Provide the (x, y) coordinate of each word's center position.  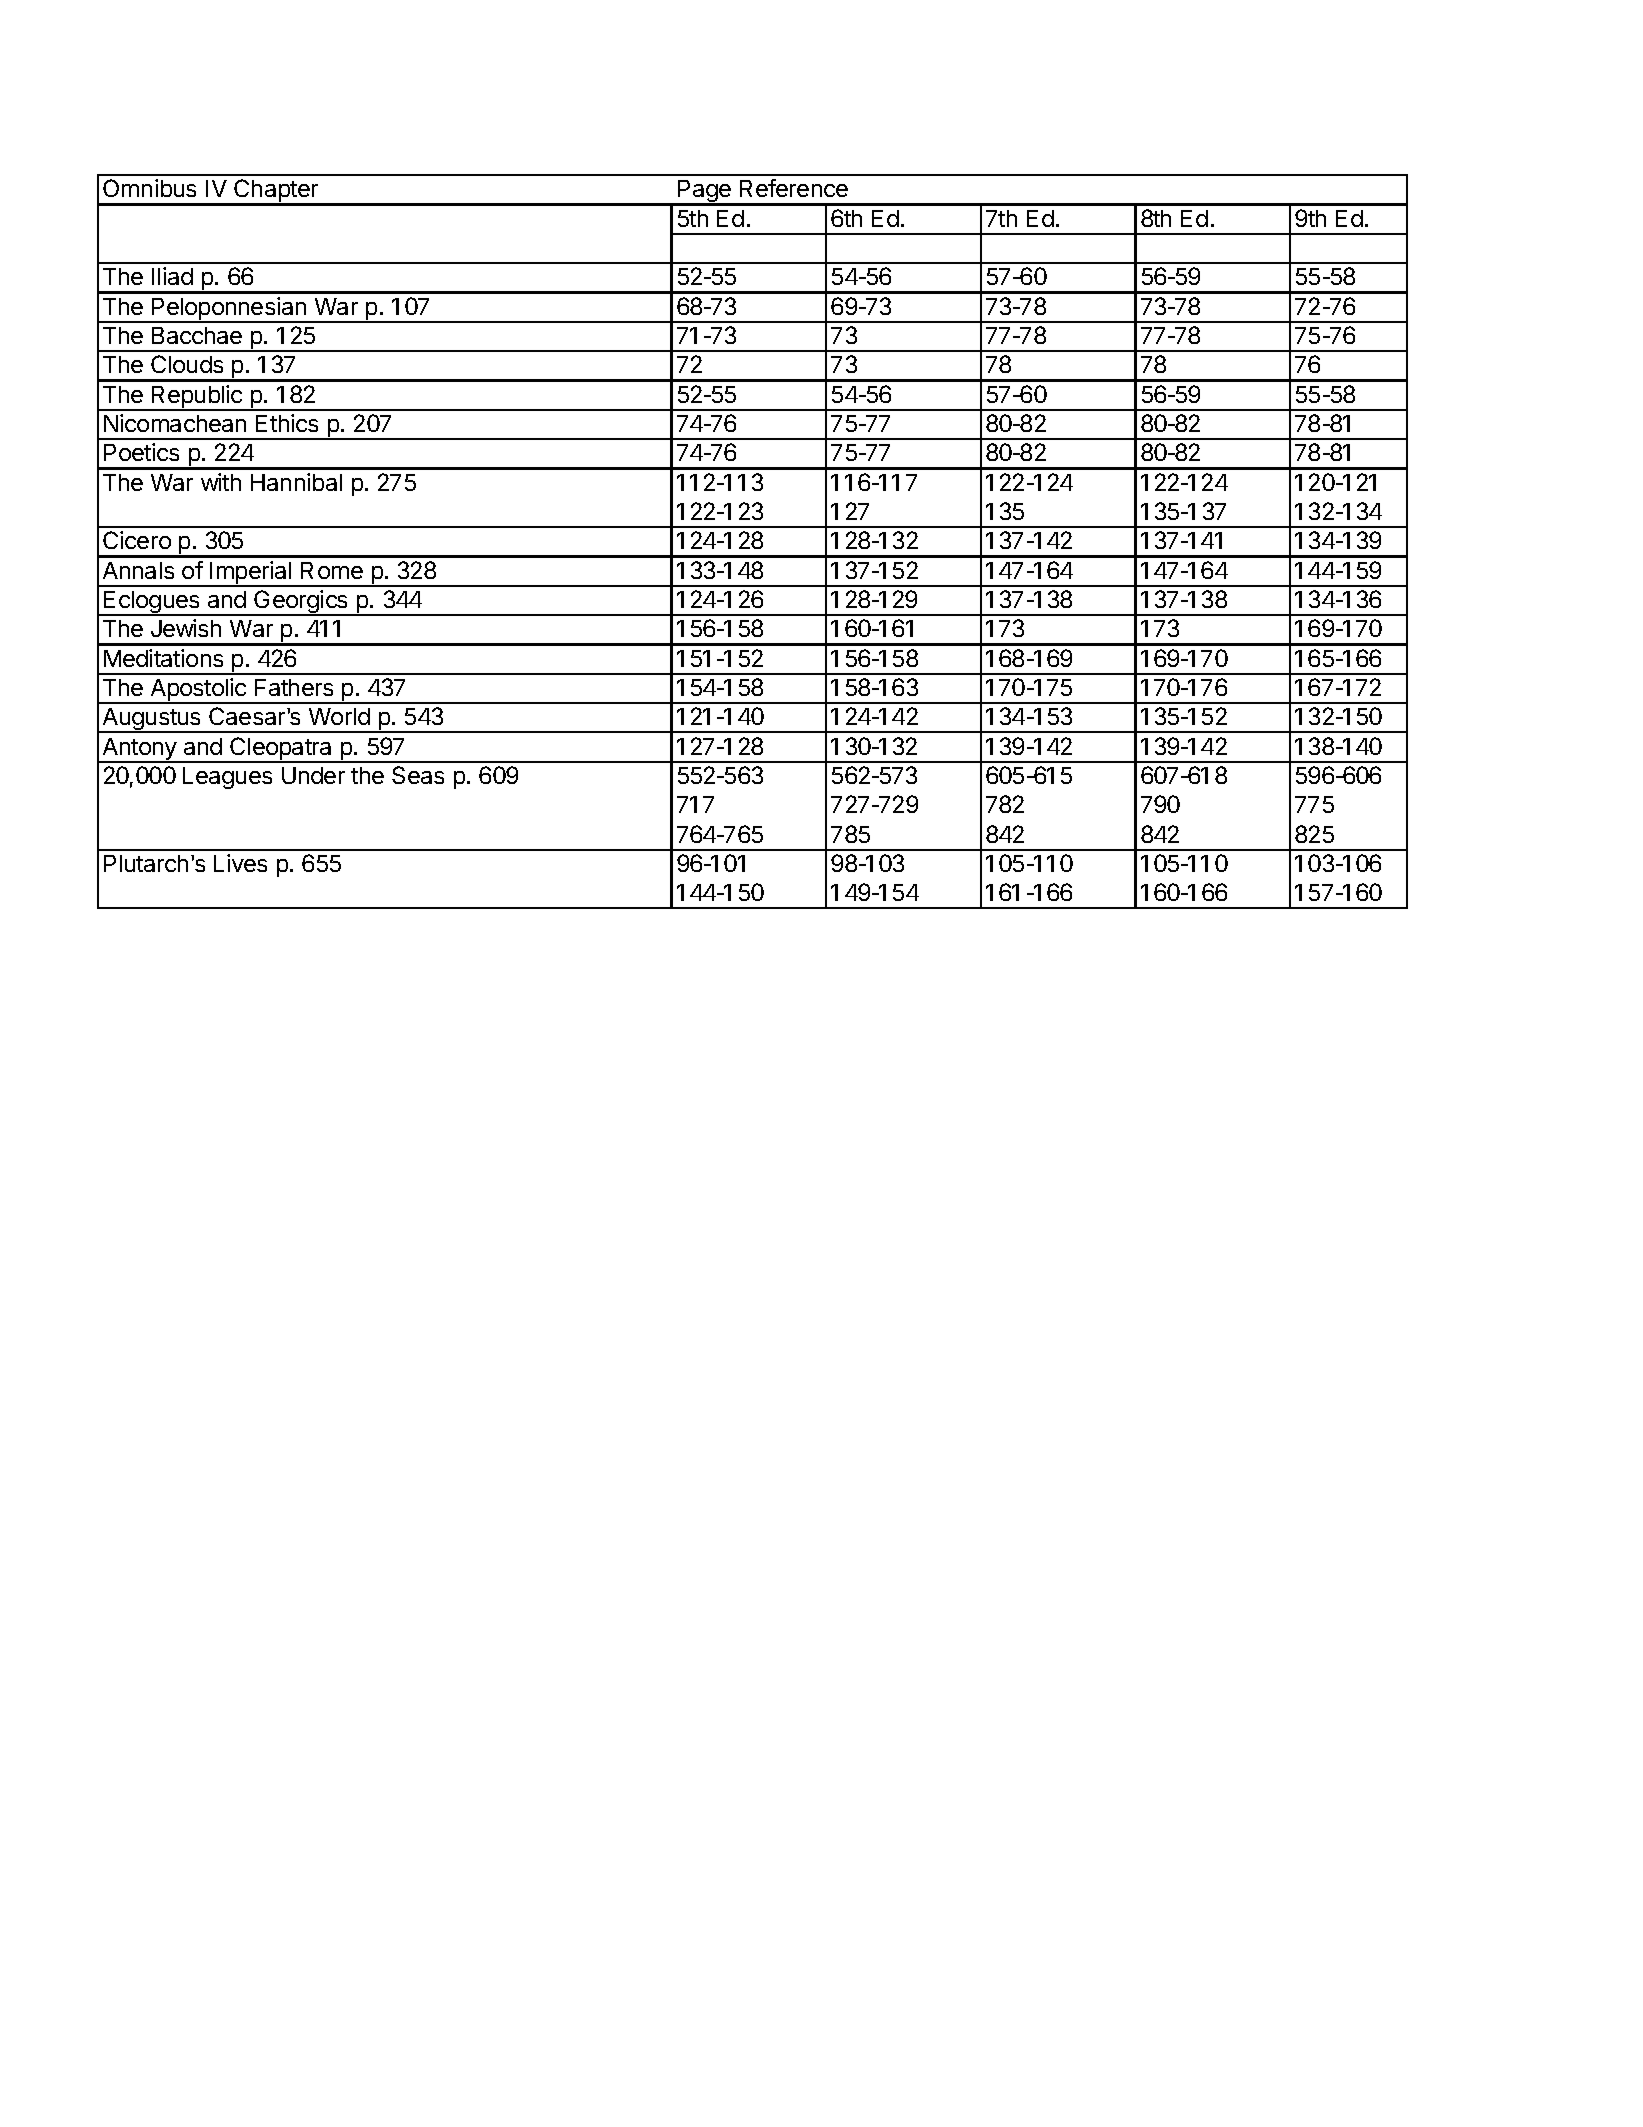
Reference (794, 188)
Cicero (137, 540)
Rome (332, 570)
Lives (240, 863)
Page (704, 193)
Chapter (276, 192)
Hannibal (296, 482)
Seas (418, 775)
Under (313, 775)
